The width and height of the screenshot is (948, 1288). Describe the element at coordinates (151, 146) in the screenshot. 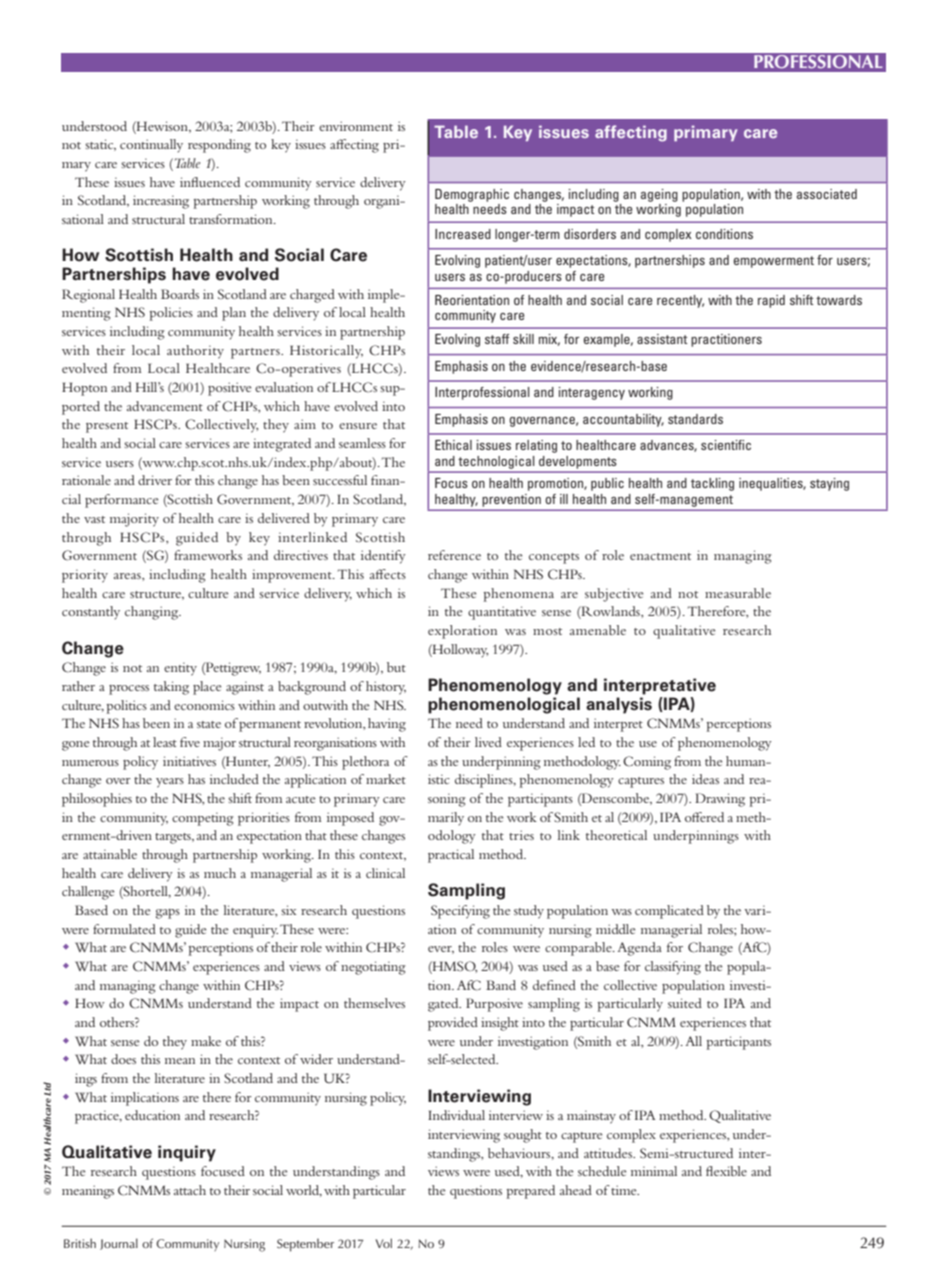

I see `continually` at that location.
